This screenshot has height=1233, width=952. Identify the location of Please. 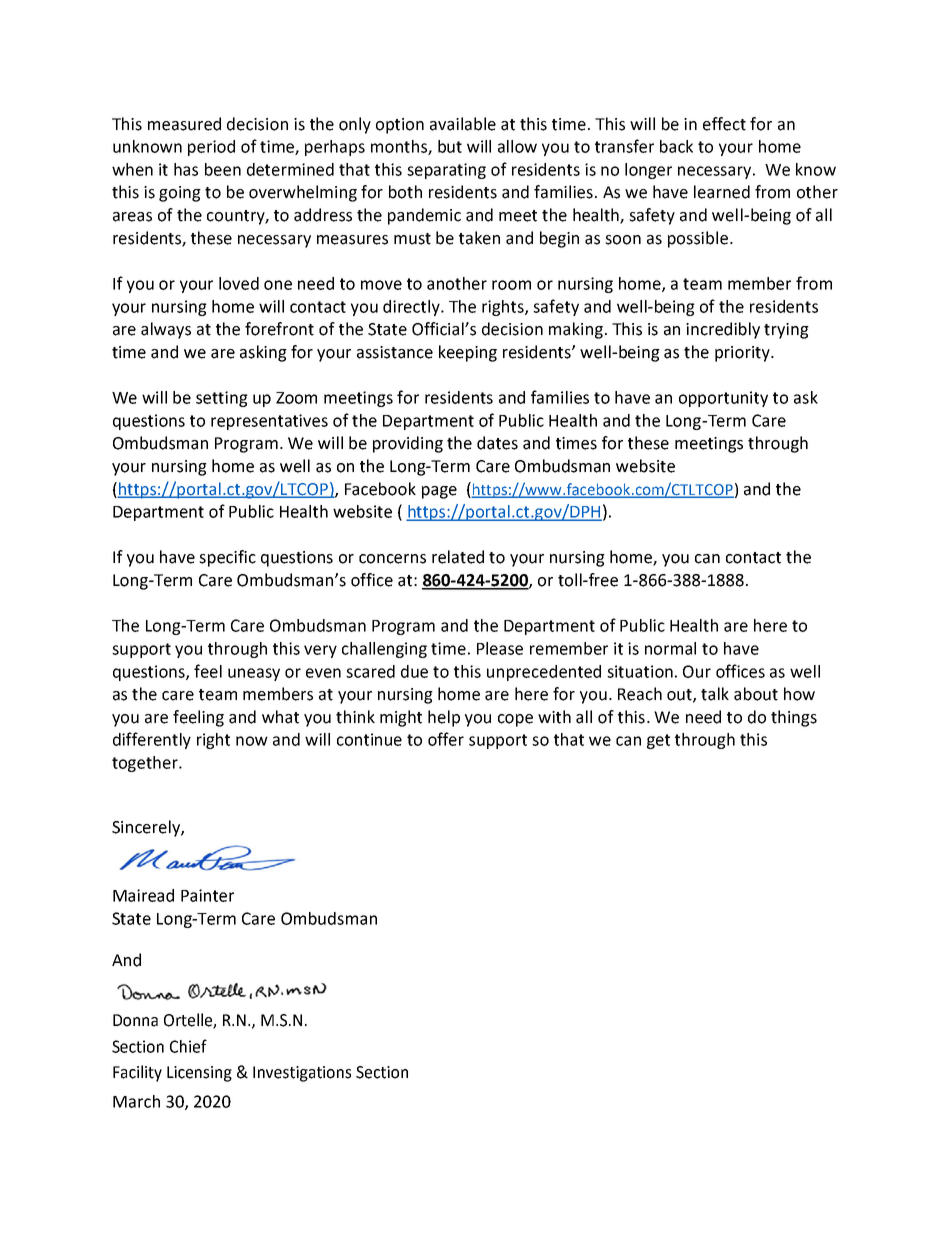
(500, 648).
